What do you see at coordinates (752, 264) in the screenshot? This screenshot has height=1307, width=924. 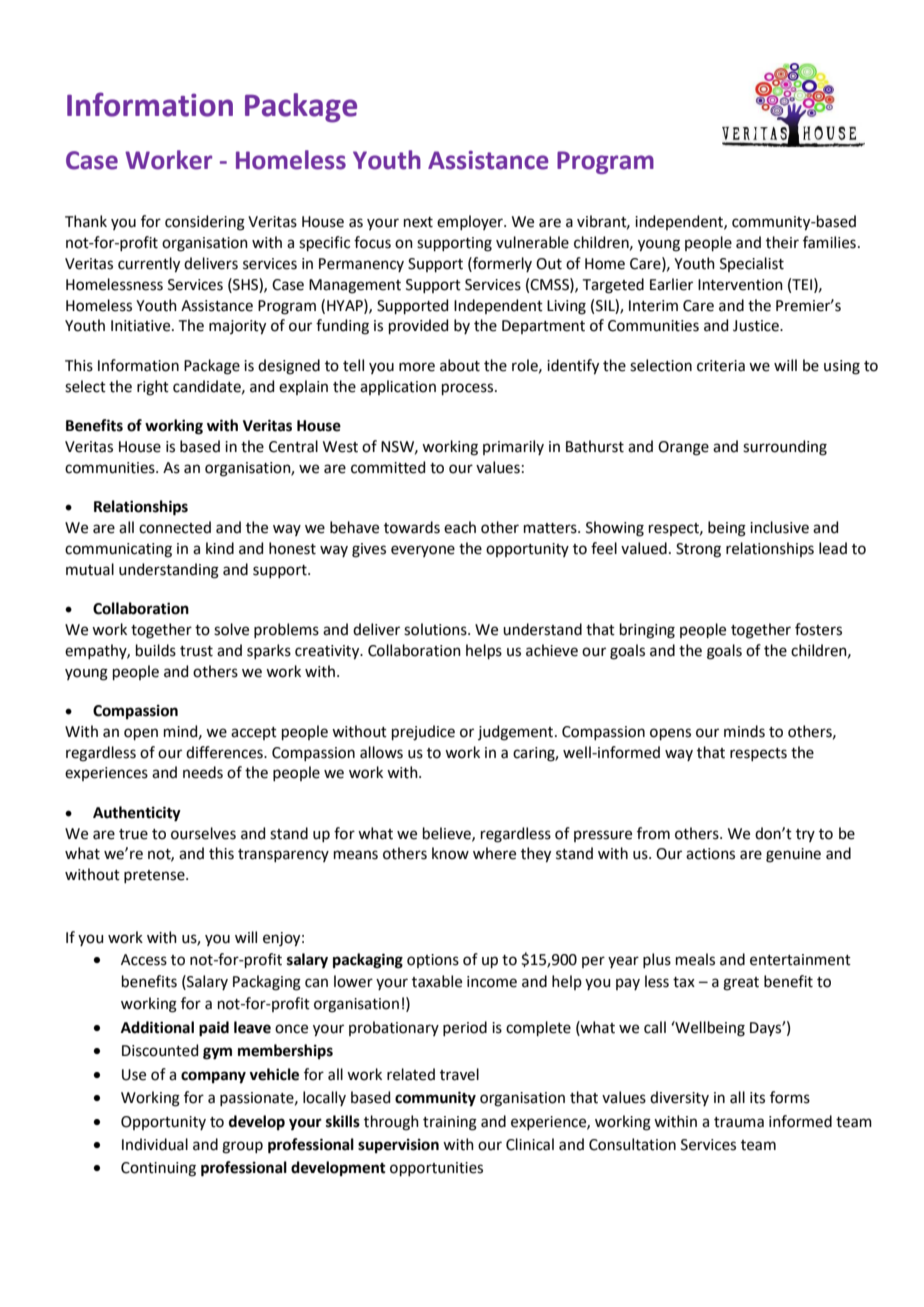 I see `Specialist` at bounding box center [752, 264].
